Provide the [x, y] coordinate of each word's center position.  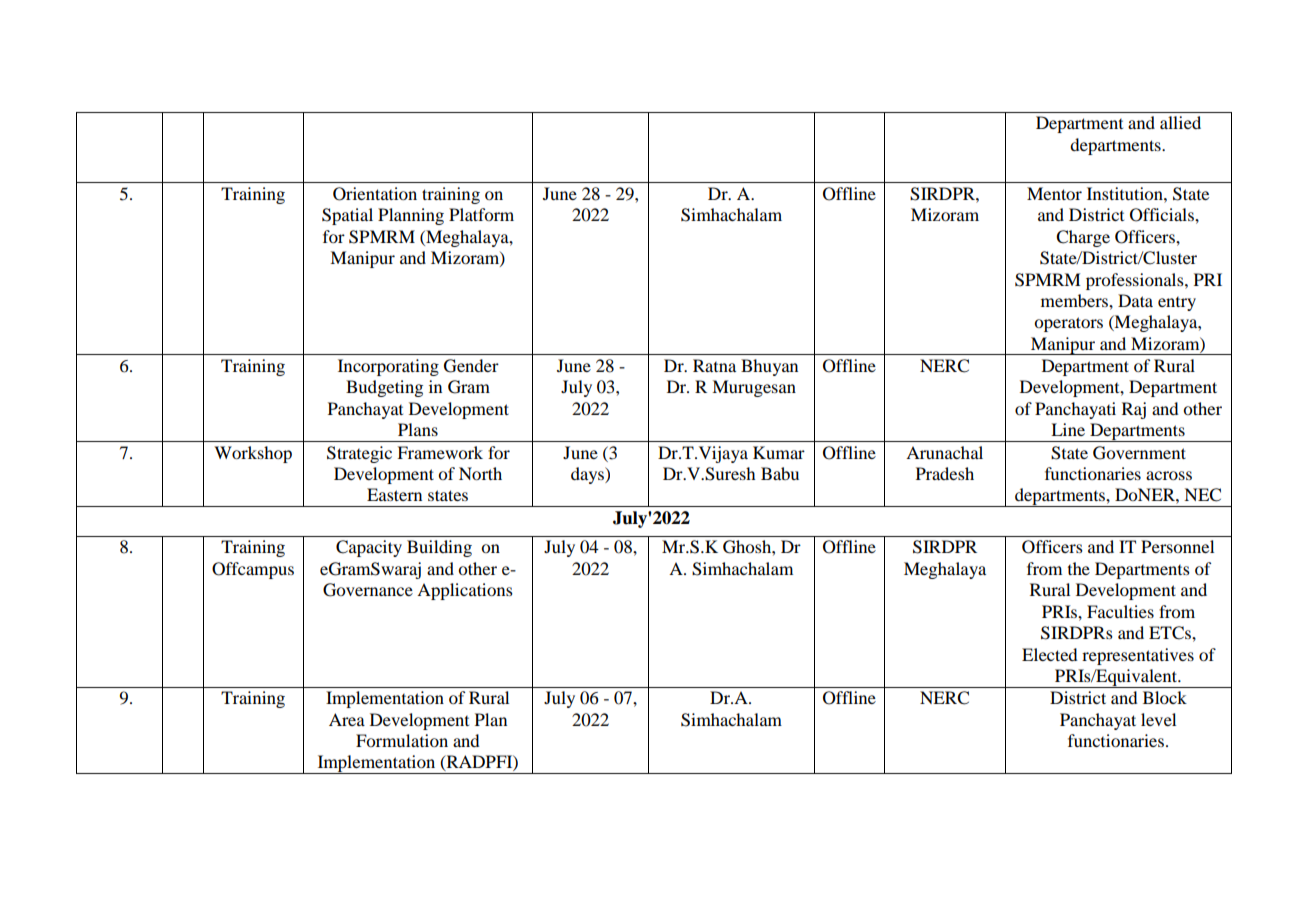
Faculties [1120, 611]
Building [439, 548]
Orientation [375, 194]
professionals [1136, 281]
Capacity [369, 548]
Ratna [714, 365]
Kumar [779, 452]
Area [347, 719]
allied [1180, 122]
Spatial [347, 216]
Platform [481, 214]
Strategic [359, 454]
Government [1139, 453]
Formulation [402, 740]
